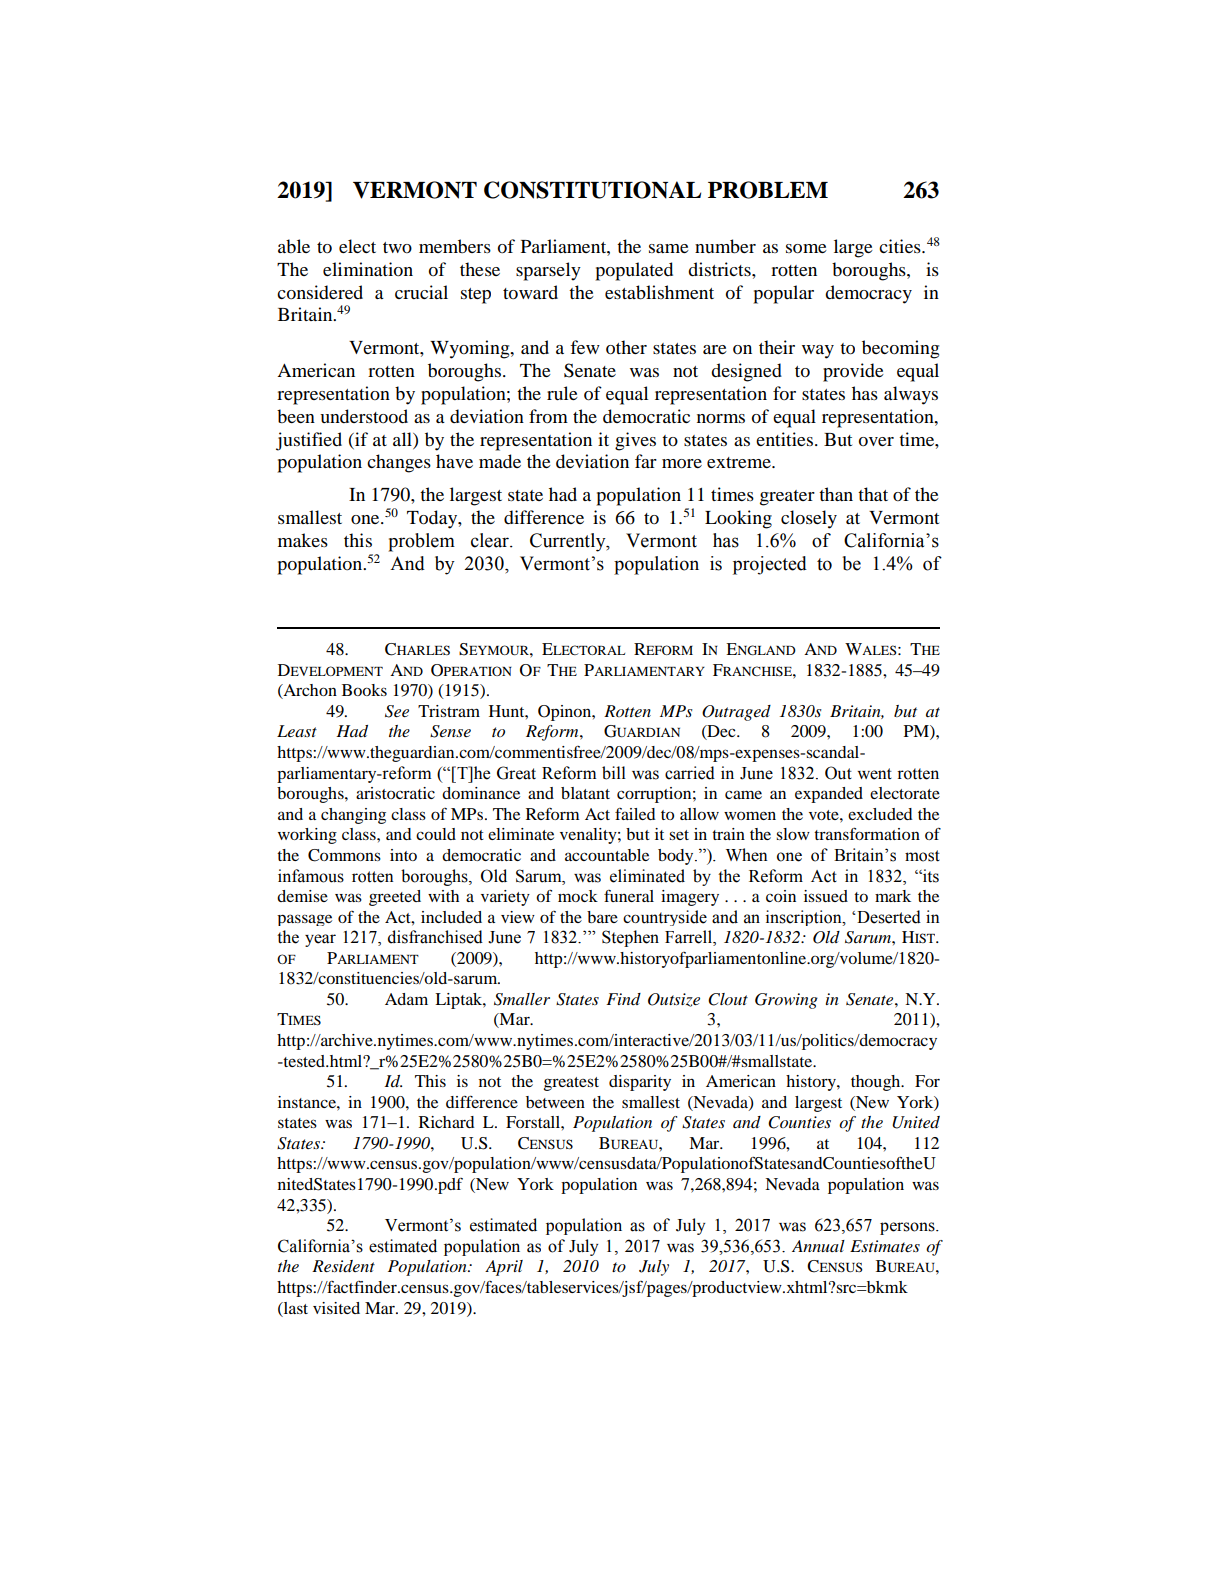 This screenshot has height=1574, width=1216. Describe the element at coordinates (614, 773) in the screenshot. I see `bill` at that location.
